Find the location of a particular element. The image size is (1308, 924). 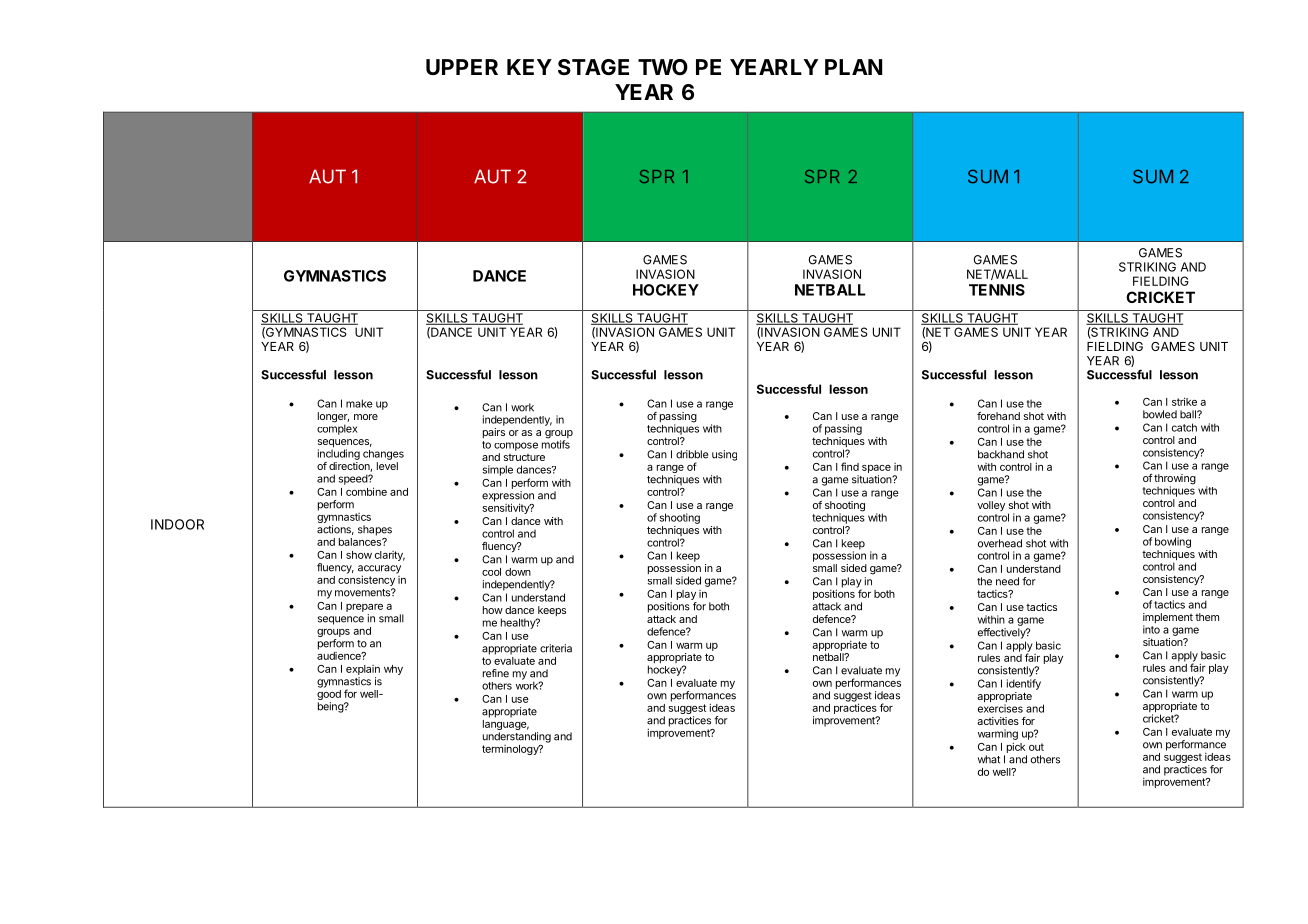

volley is located at coordinates (991, 506).
